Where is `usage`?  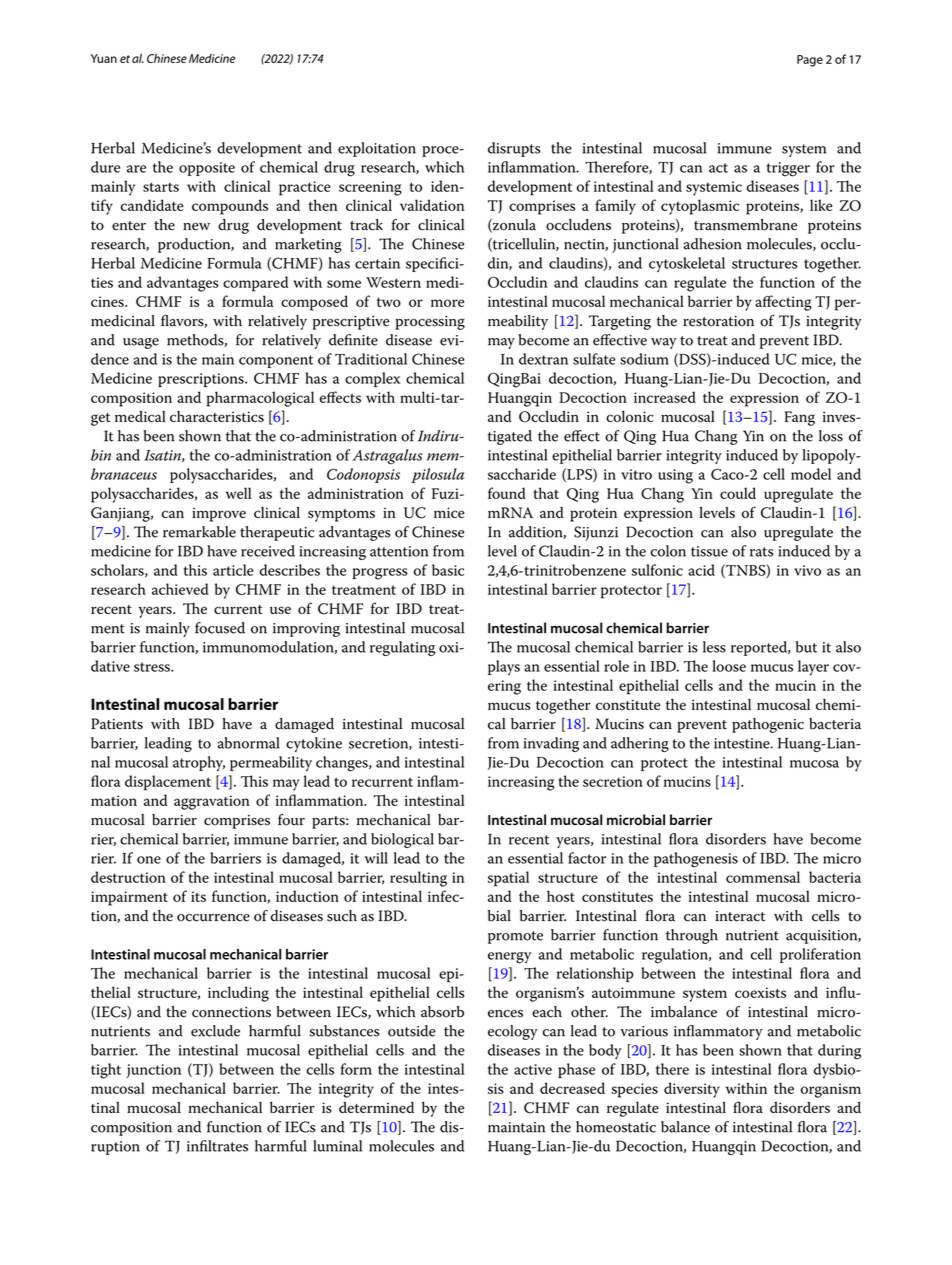
usage is located at coordinates (141, 343).
